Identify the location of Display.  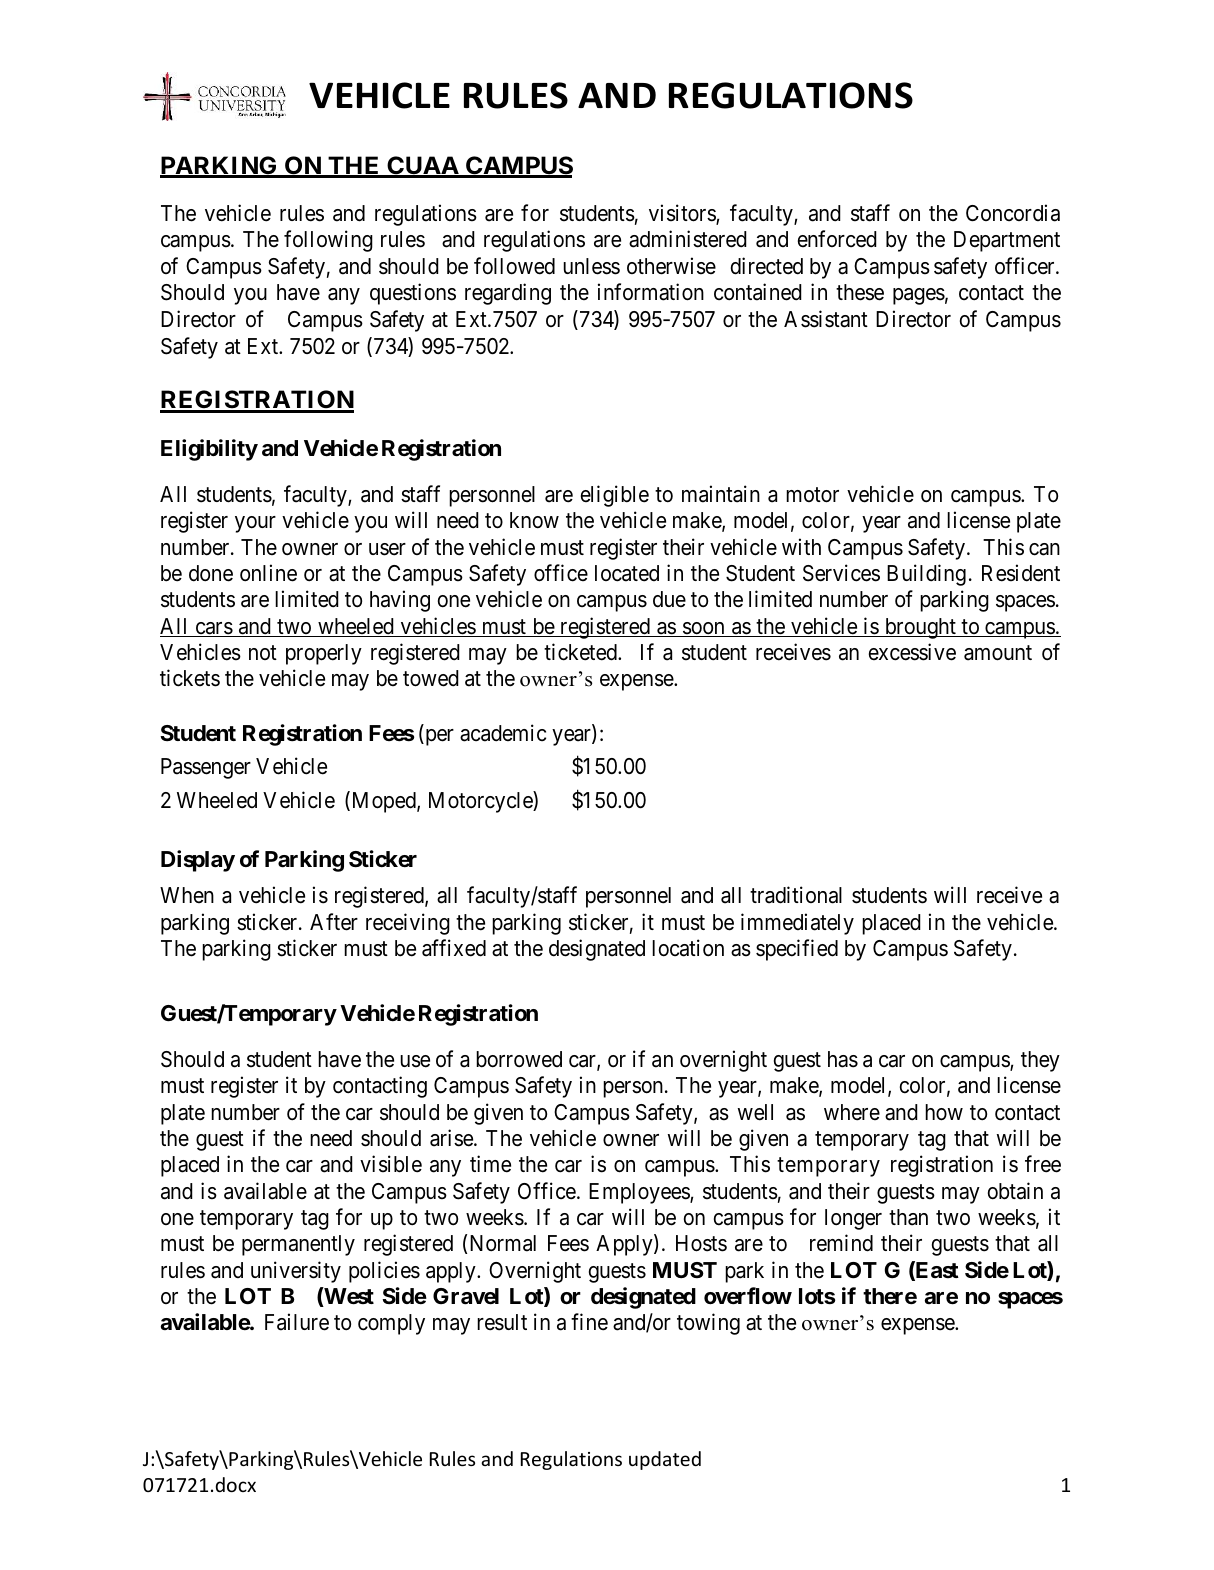
(198, 861).
